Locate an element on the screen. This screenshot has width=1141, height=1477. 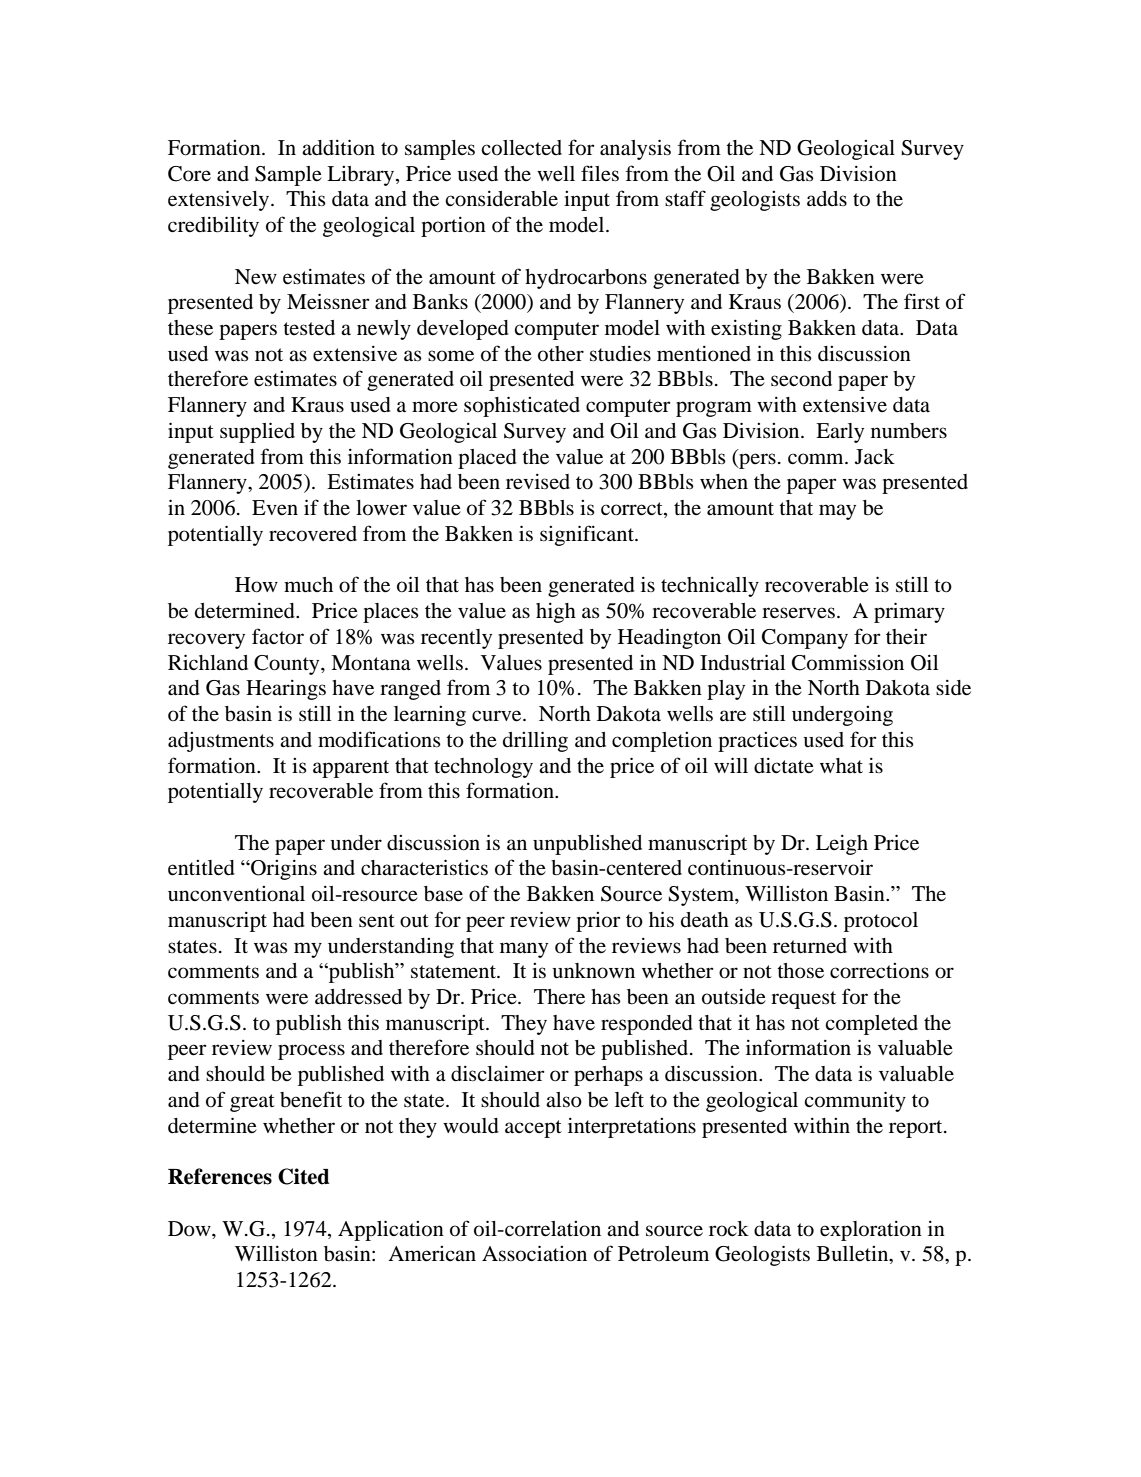
exploration is located at coordinates (871, 1231).
